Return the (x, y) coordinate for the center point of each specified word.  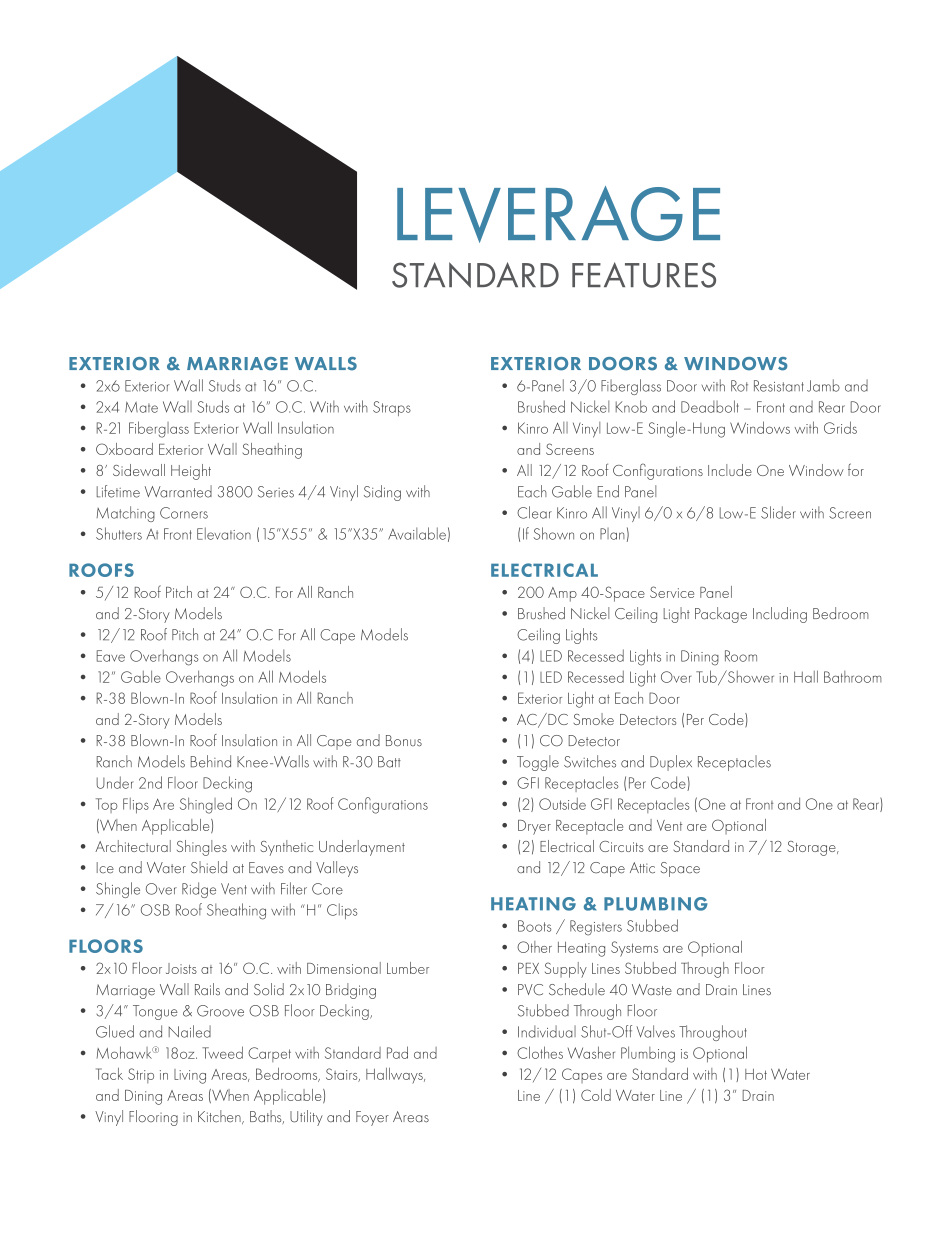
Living (190, 1076)
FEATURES (644, 275)
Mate (141, 407)
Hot (756, 1074)
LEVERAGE (558, 214)
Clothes (540, 1052)
